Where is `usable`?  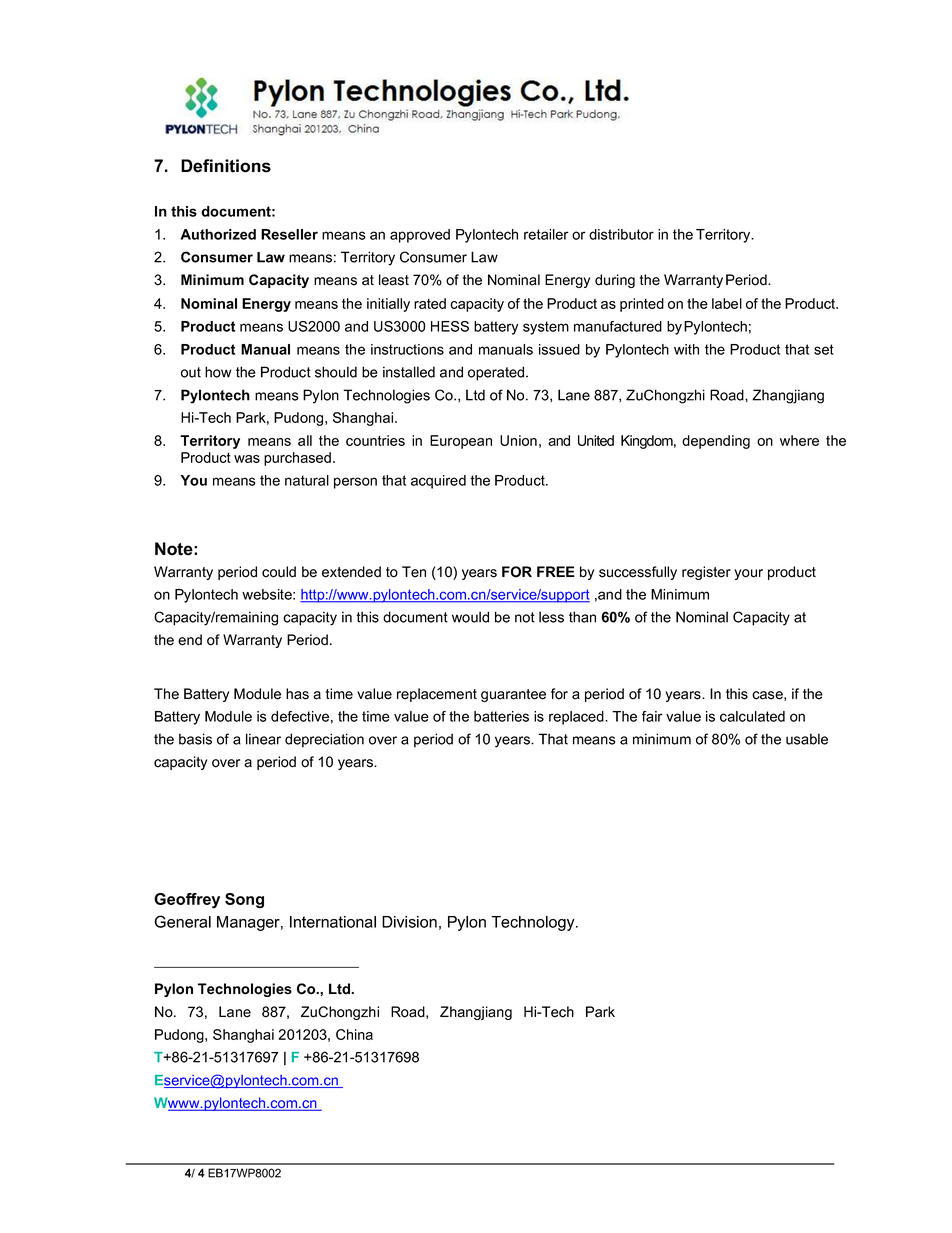
usable is located at coordinates (807, 739).
